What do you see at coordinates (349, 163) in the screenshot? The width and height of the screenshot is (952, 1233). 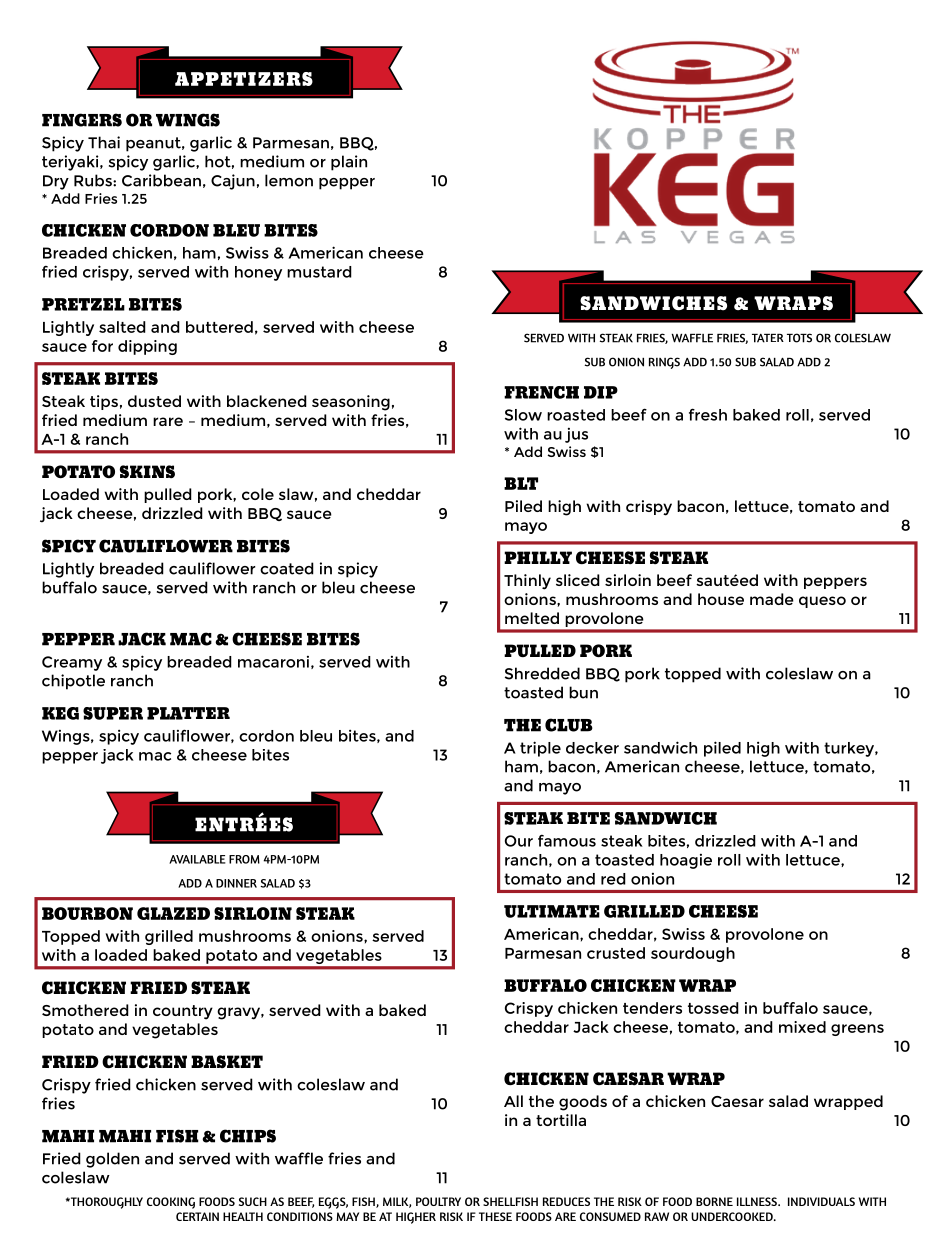 I see `plain` at bounding box center [349, 163].
